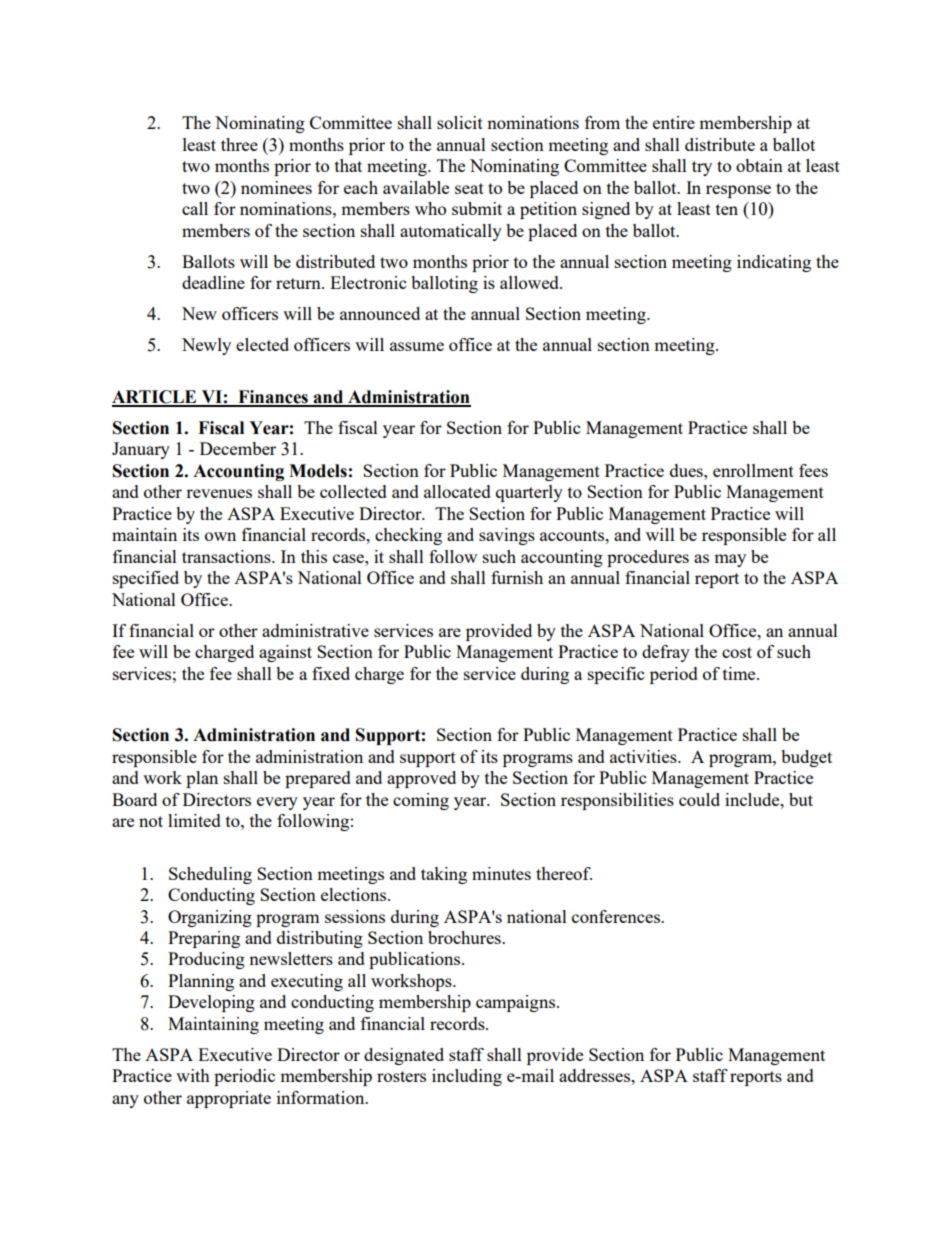 The height and width of the document is (1233, 952). Describe the element at coordinates (737, 652) in the document. I see `cost` at that location.
